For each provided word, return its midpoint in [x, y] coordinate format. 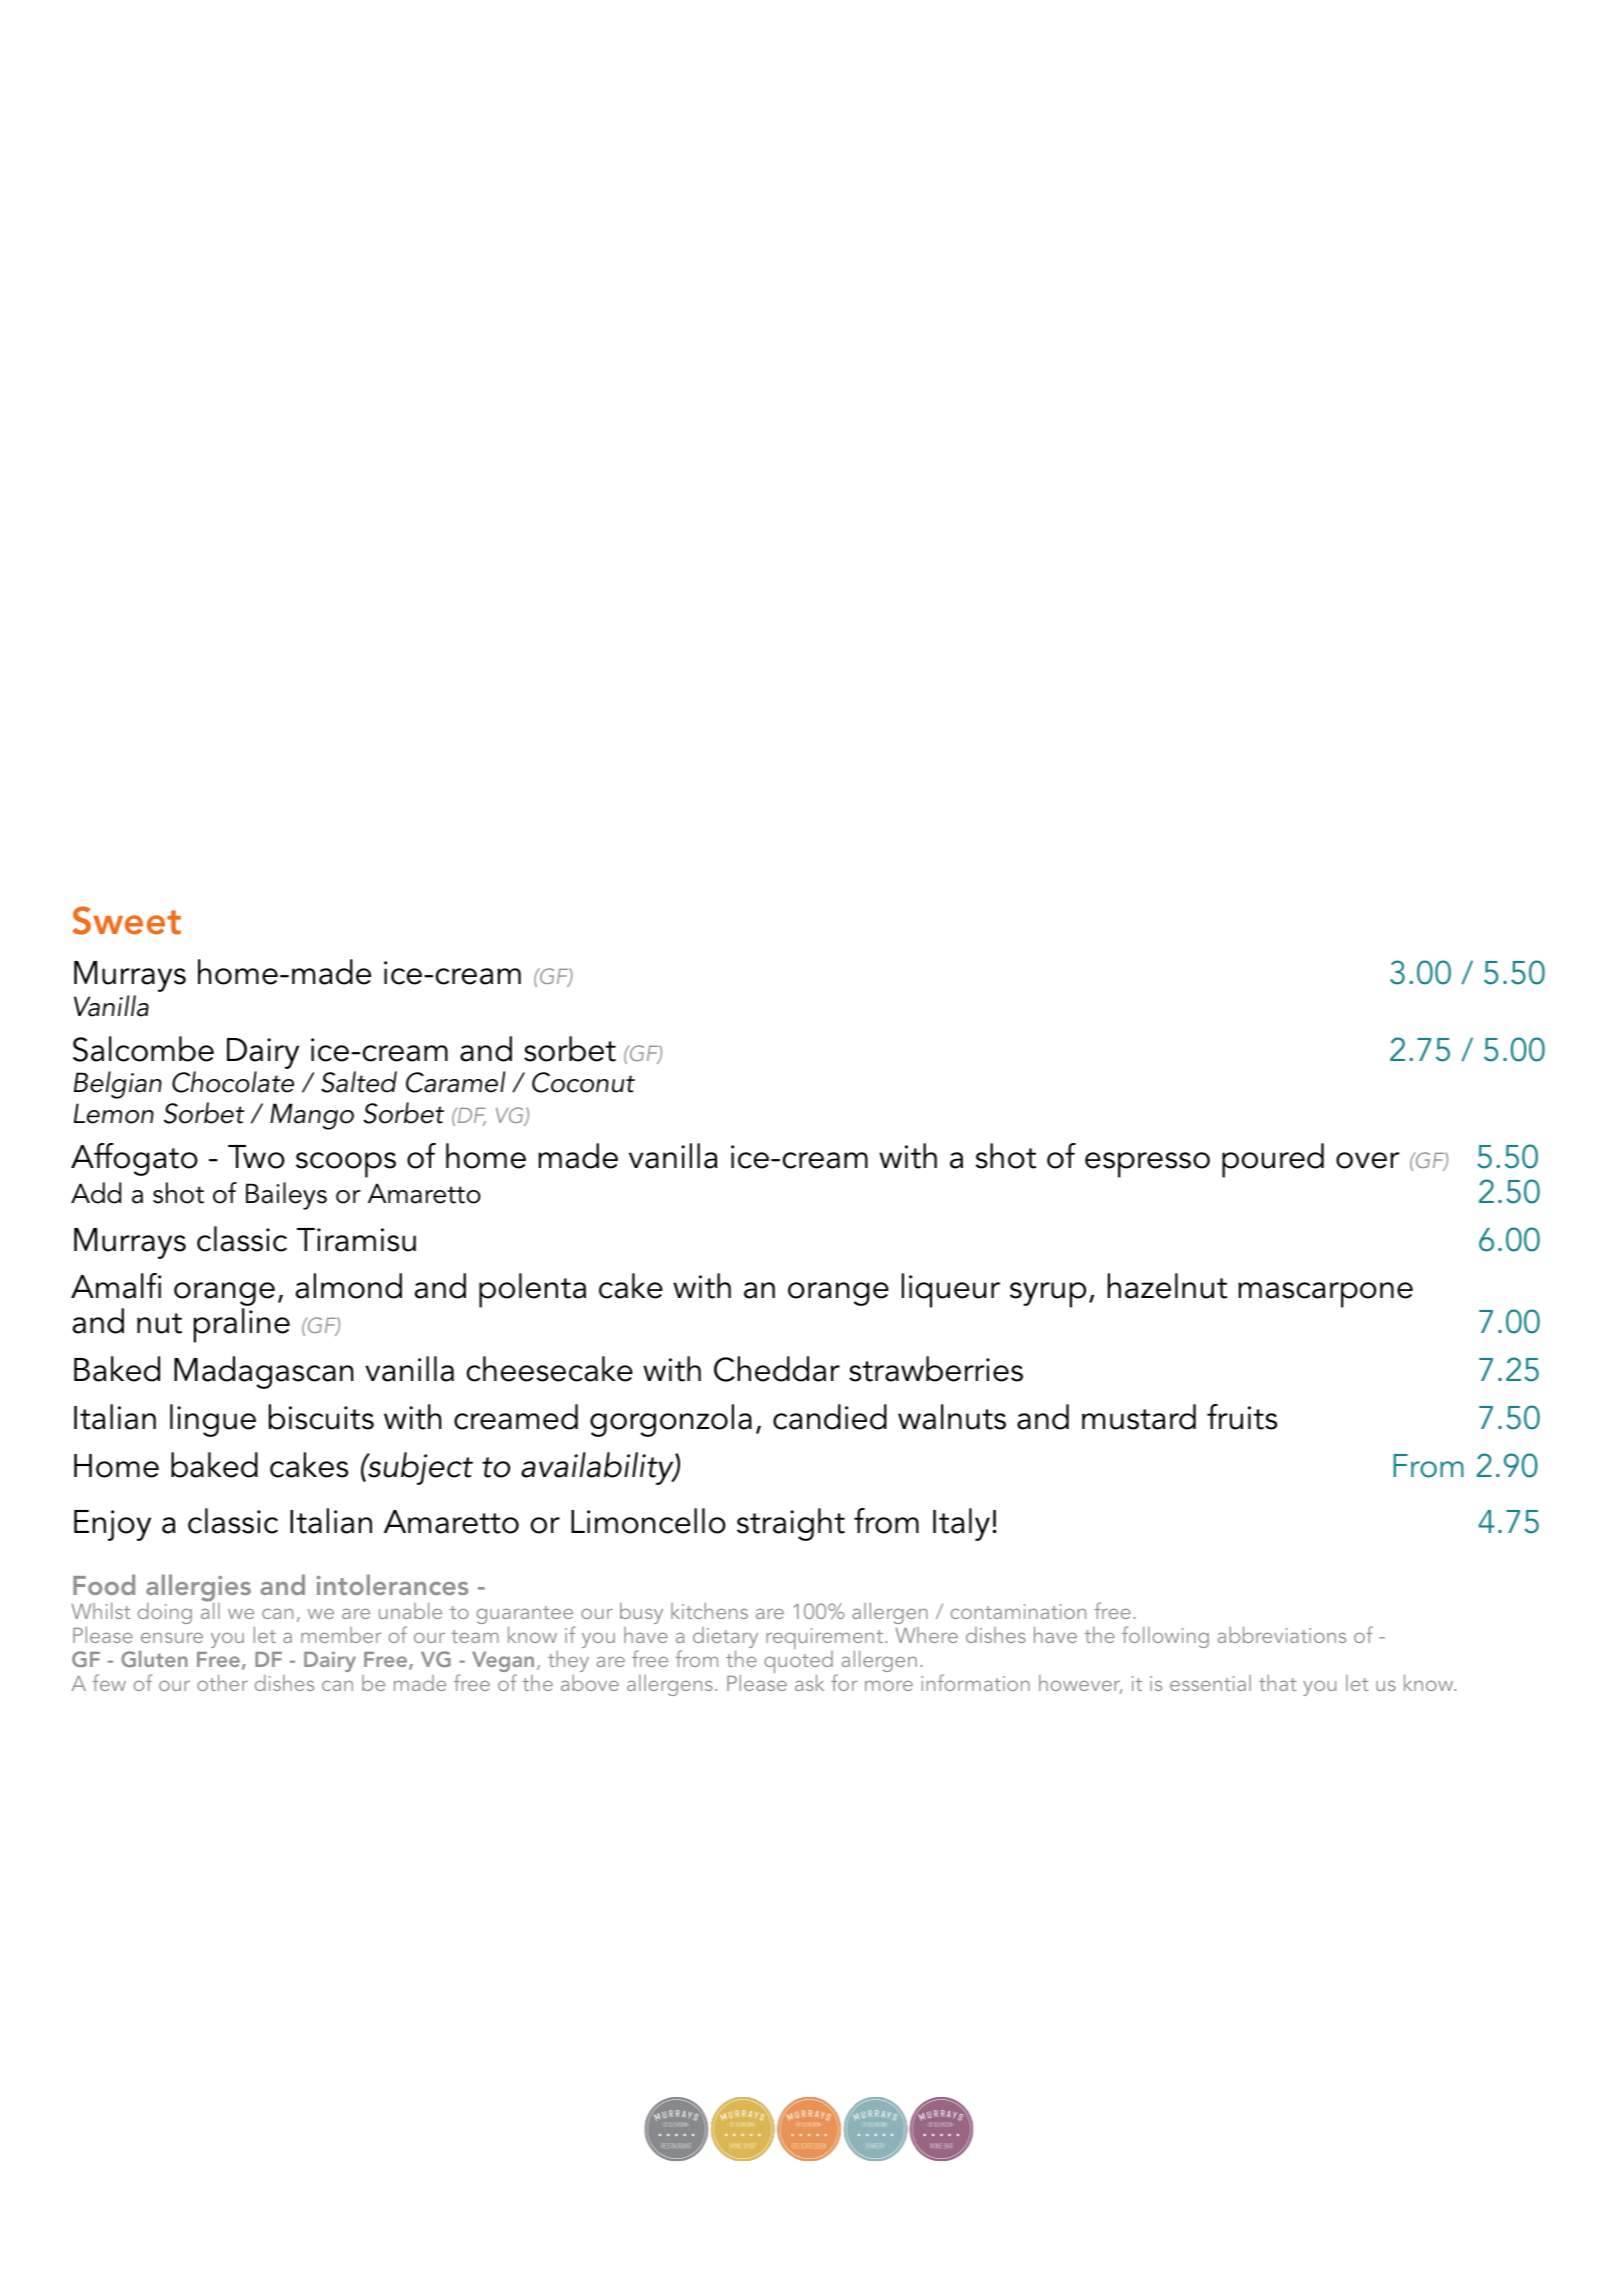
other [222, 1683]
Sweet [126, 920]
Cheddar [777, 1369]
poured [1273, 1160]
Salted [359, 1082]
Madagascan [263, 1372]
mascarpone [1325, 1295]
